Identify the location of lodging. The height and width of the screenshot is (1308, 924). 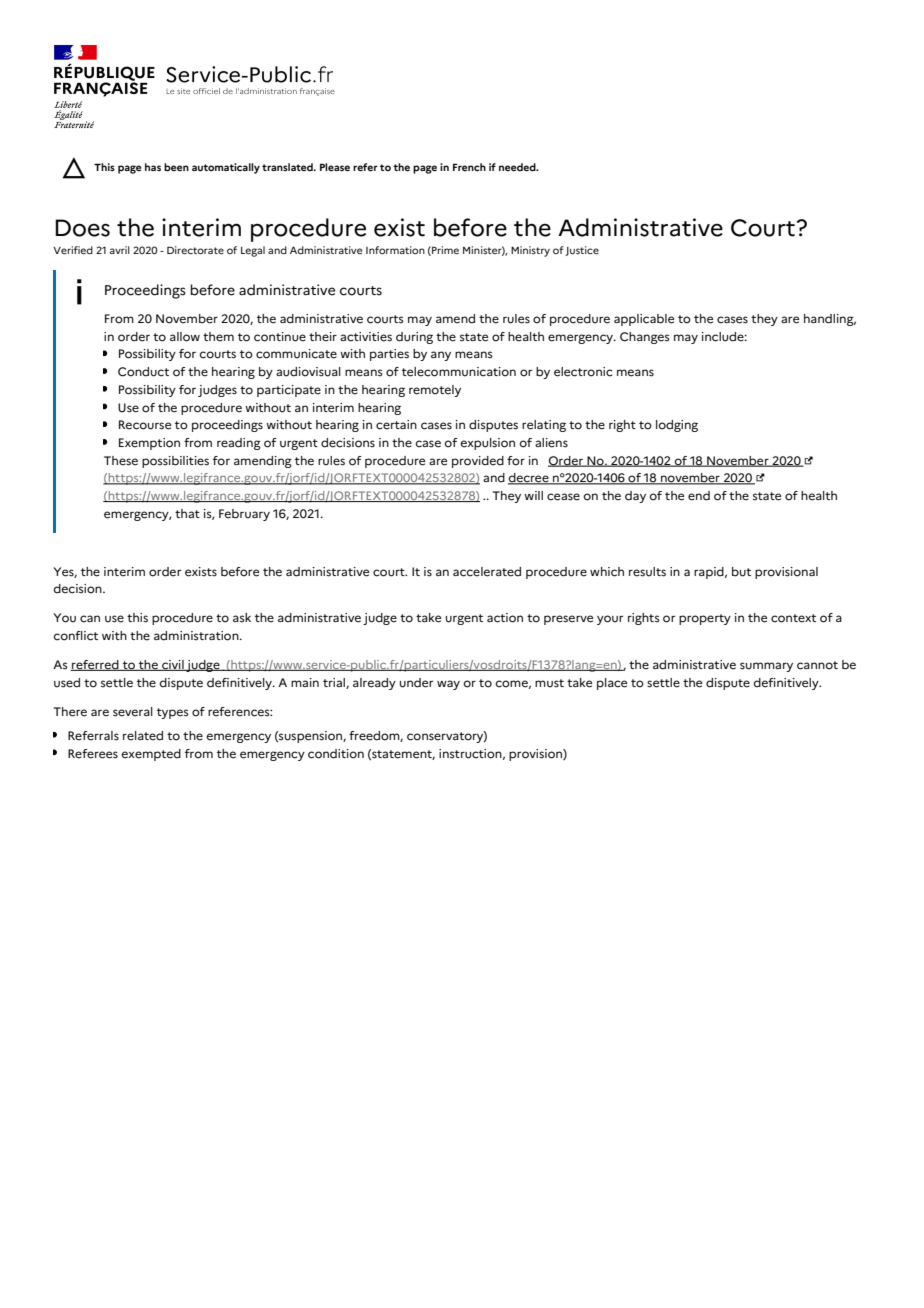
(677, 426).
